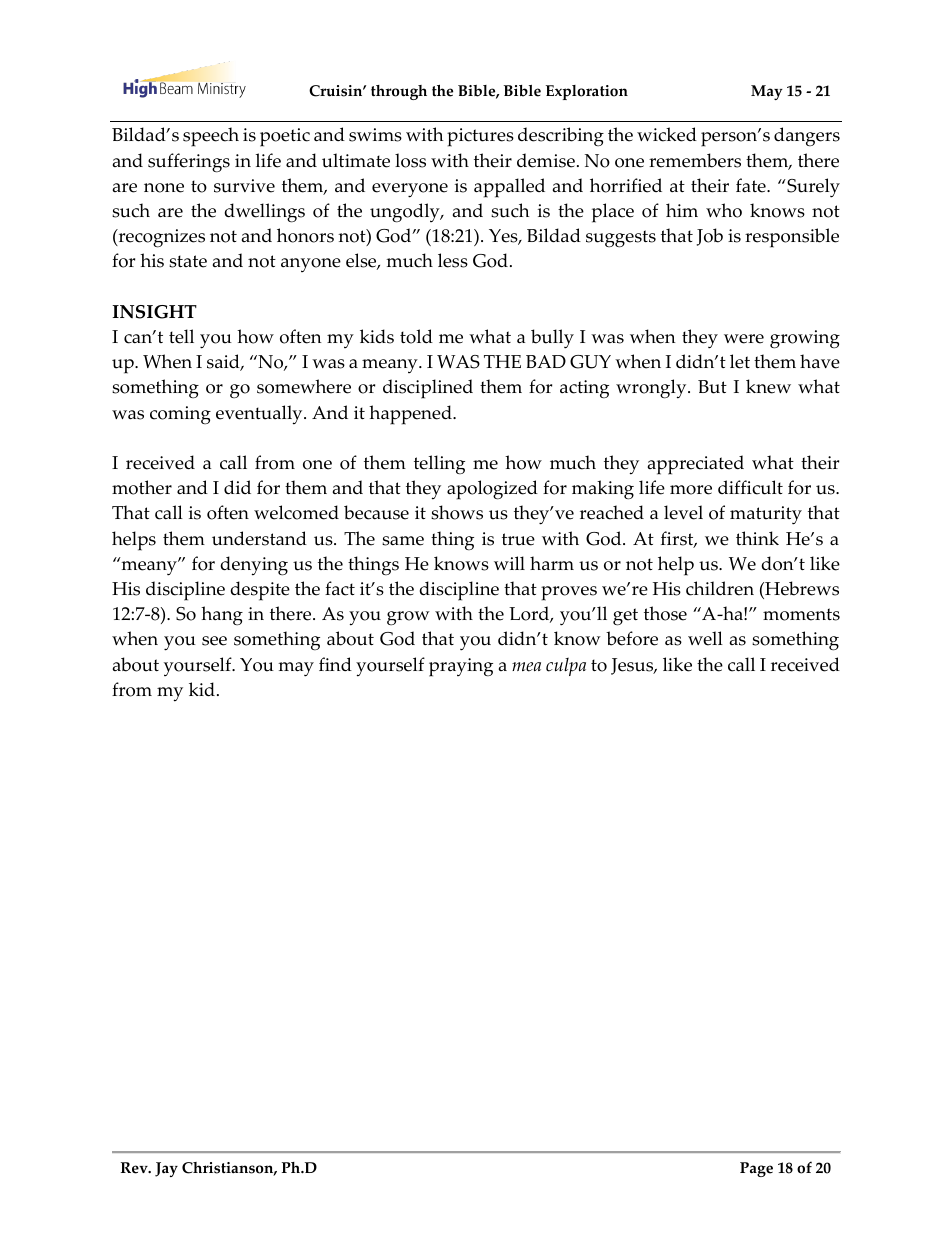  I want to click on apologized, so click(492, 490).
